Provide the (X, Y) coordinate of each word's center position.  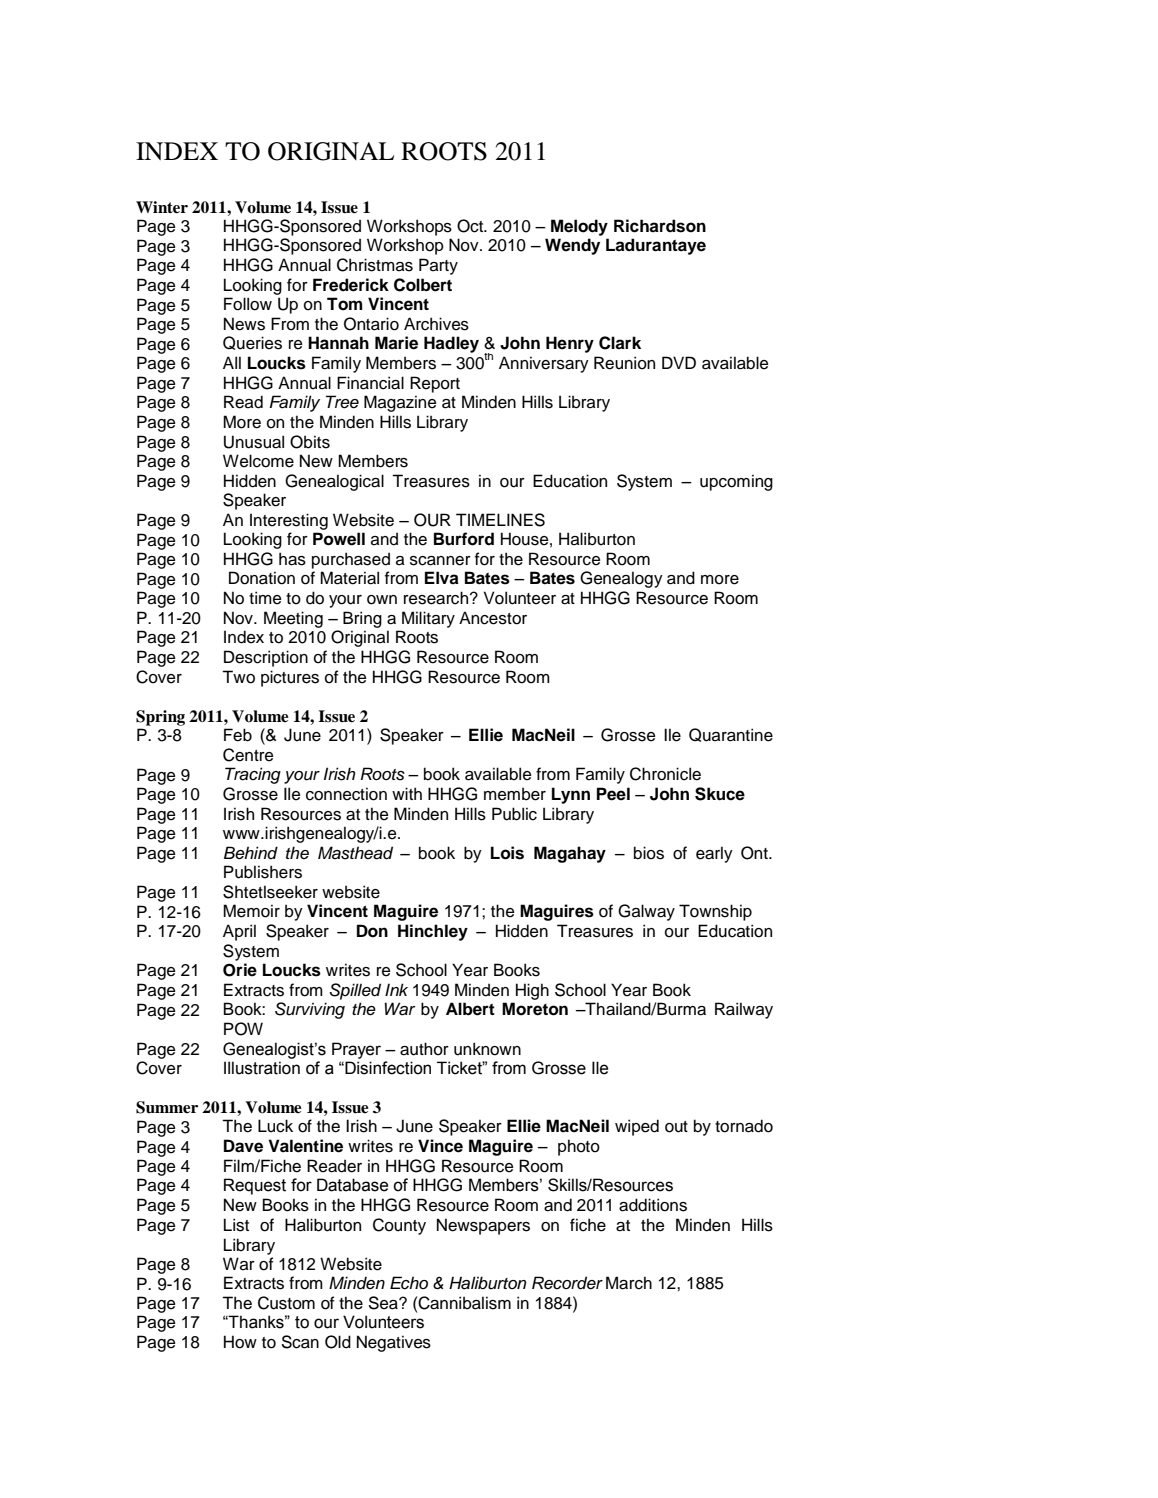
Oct (471, 226)
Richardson (660, 226)
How (240, 1342)
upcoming (736, 482)
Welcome (258, 461)
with (407, 793)
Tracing (253, 775)
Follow (248, 304)
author (424, 1049)
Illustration (262, 1068)
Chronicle (665, 774)
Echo (409, 1283)
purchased (351, 560)
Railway (744, 1010)
